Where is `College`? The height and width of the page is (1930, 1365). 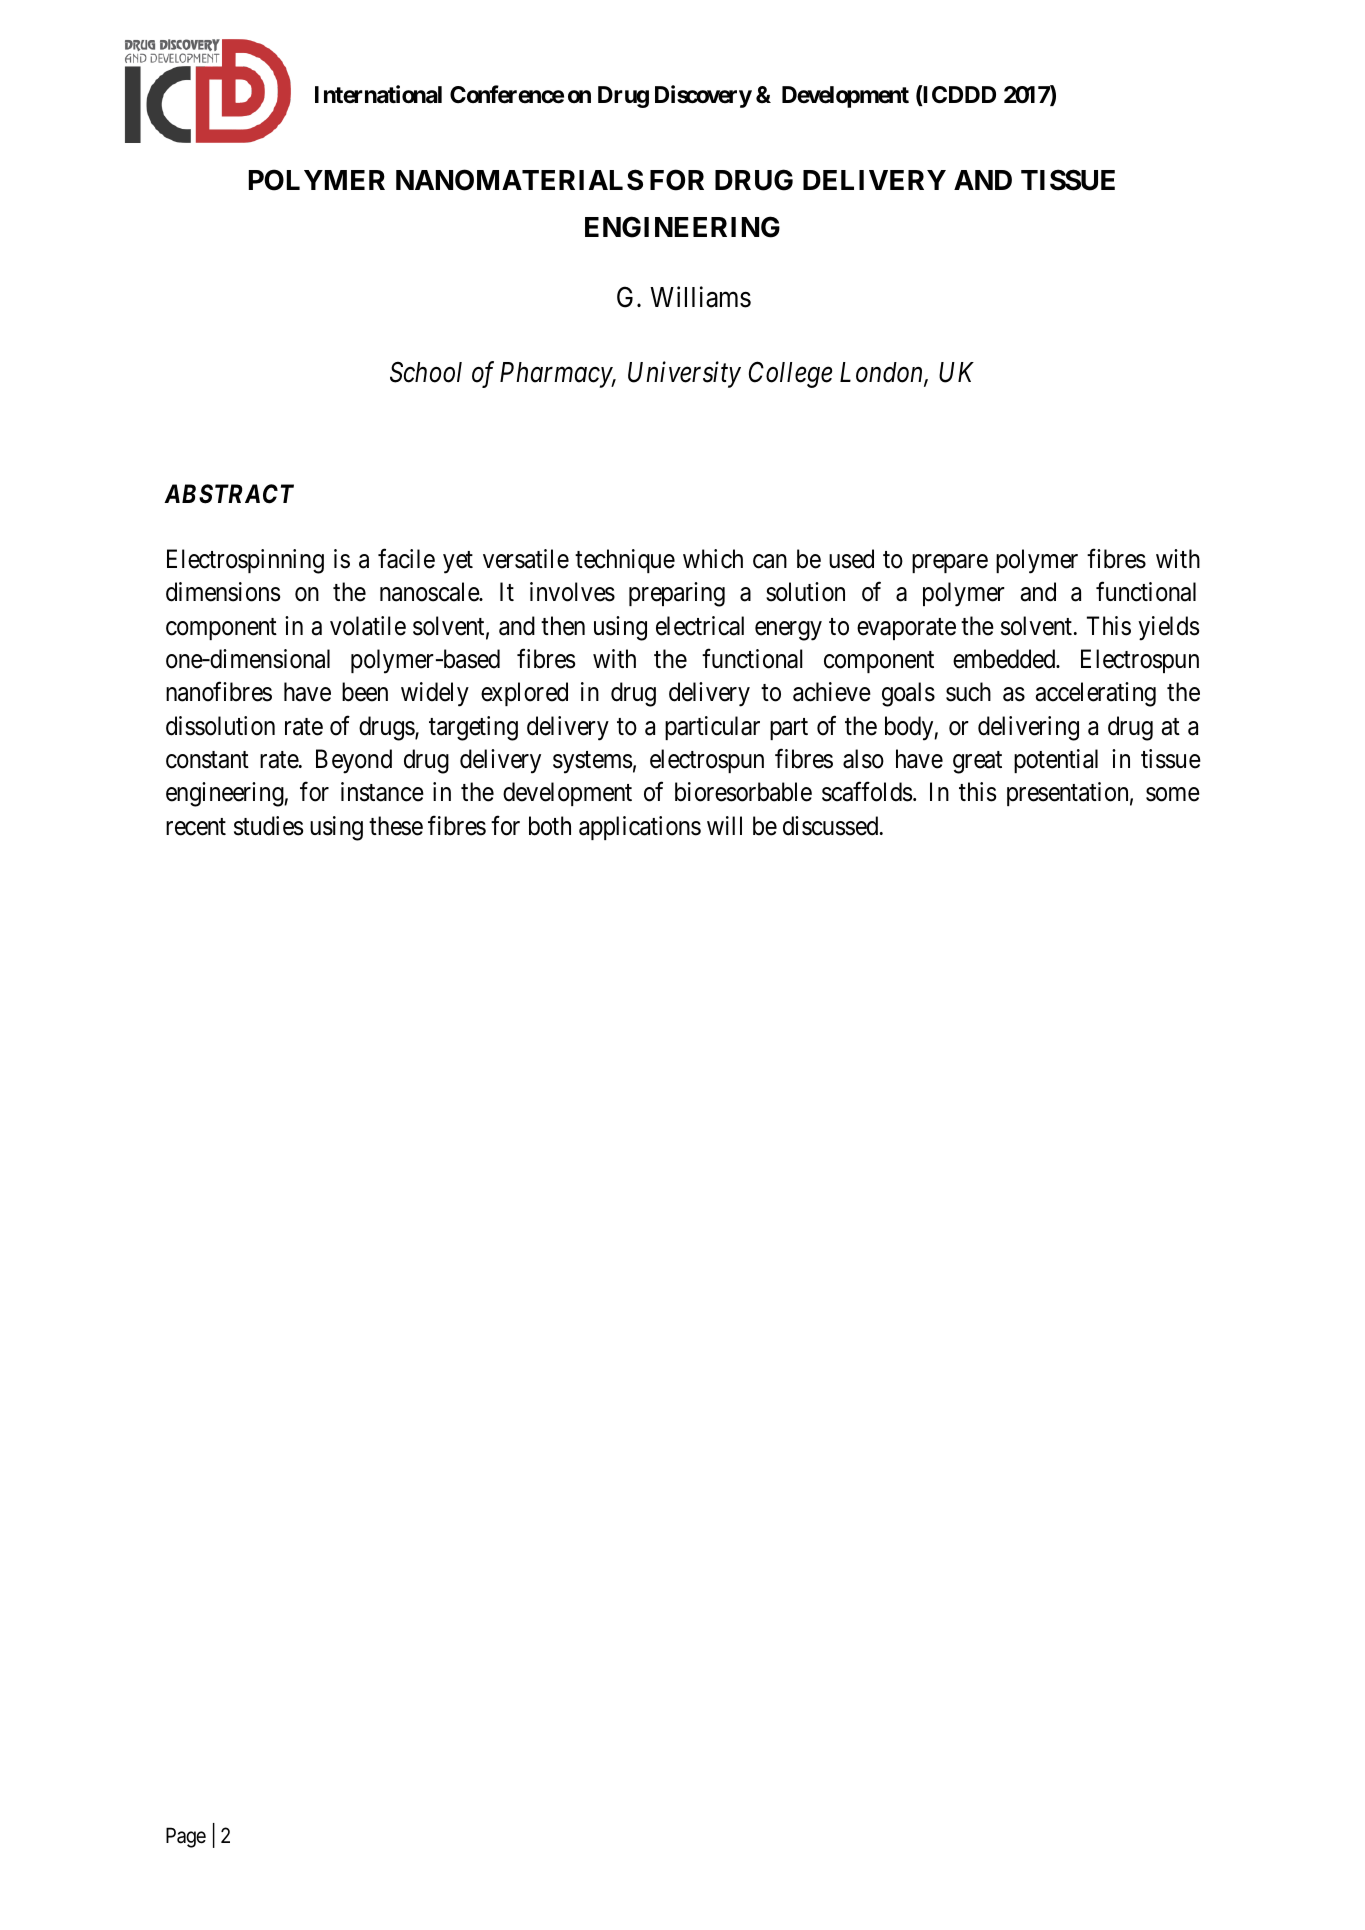 College is located at coordinates (790, 374).
